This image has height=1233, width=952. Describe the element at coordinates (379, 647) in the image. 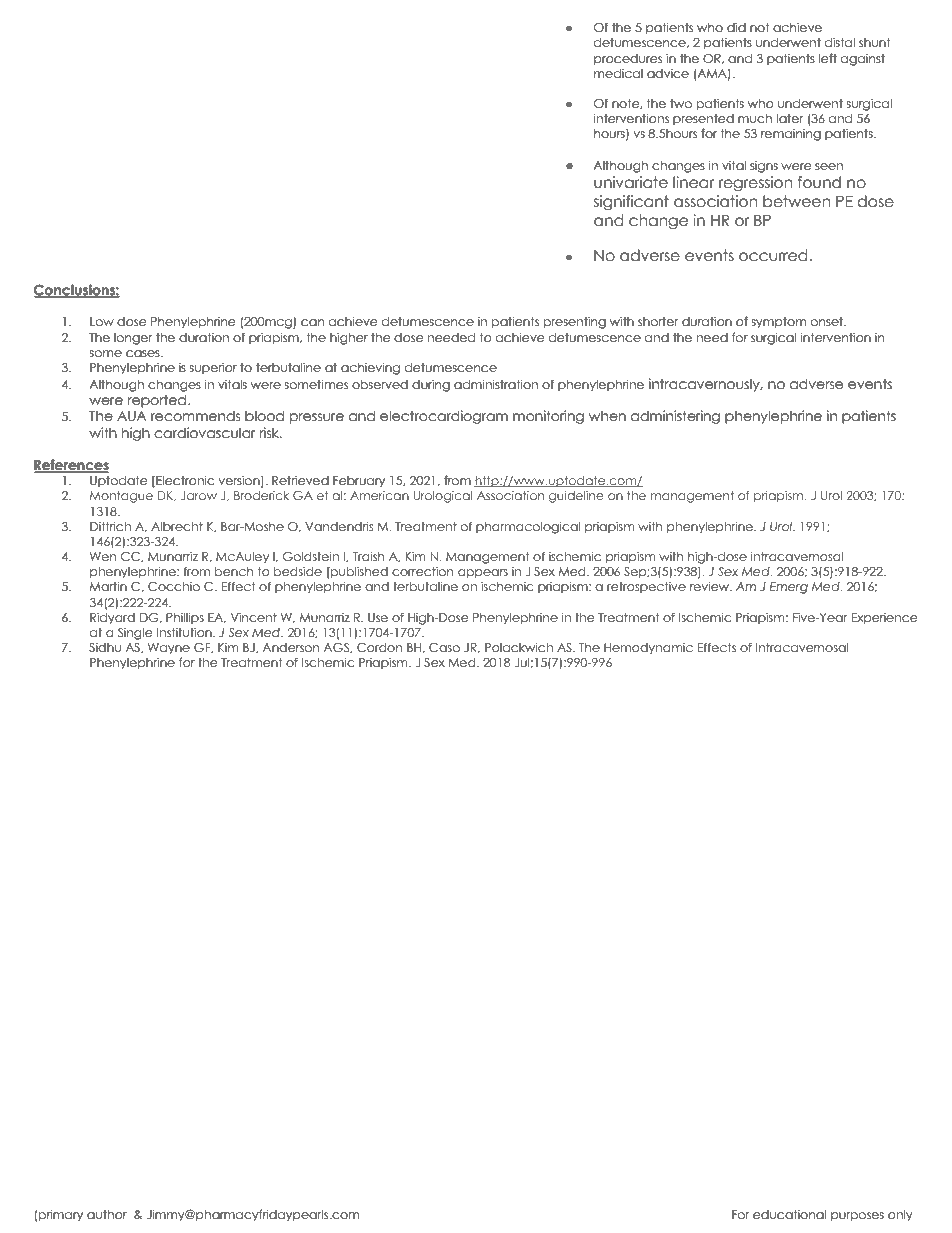

I see `Cordon` at that location.
